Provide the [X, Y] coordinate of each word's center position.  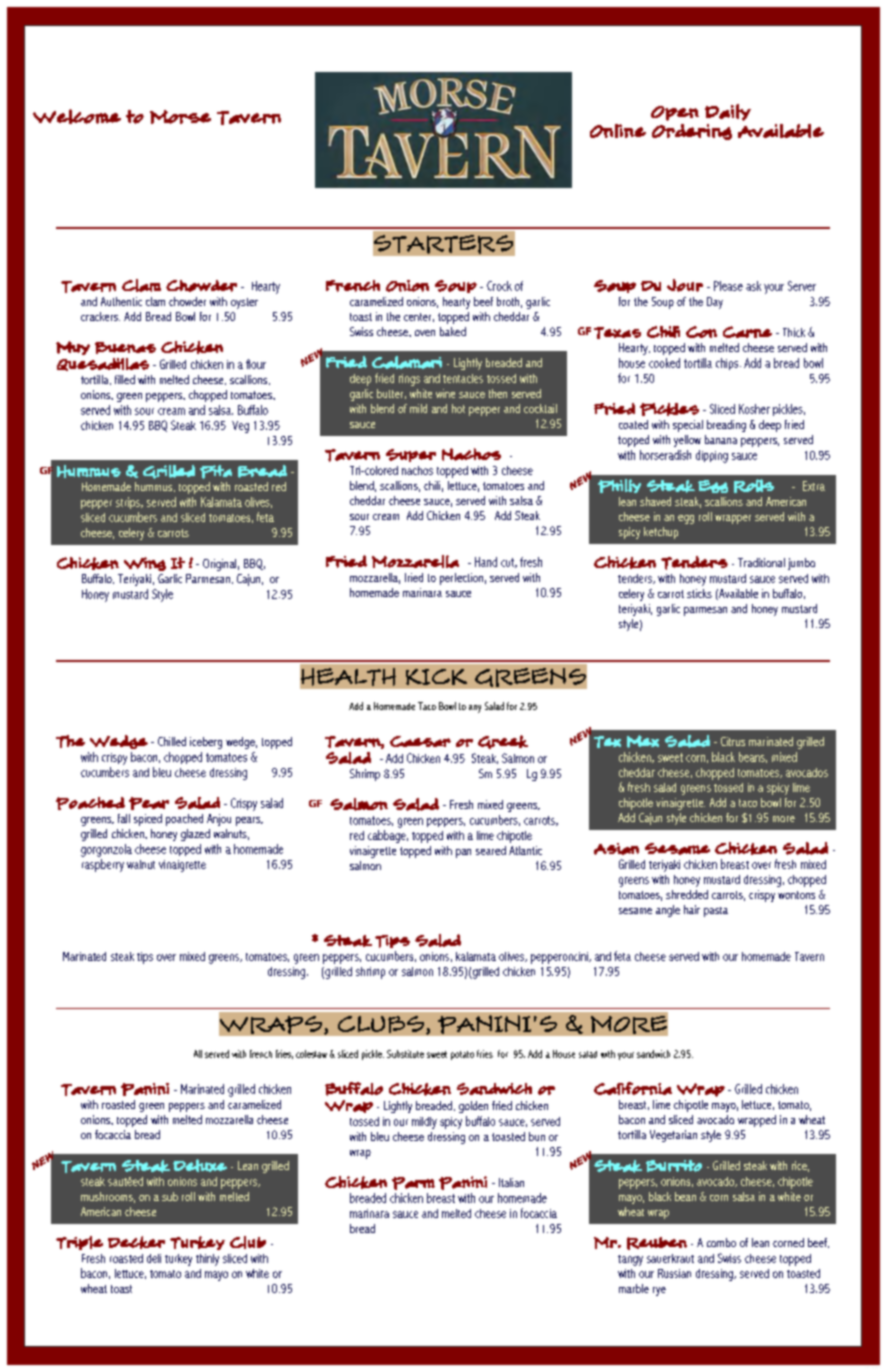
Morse [180, 117]
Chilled [172, 741]
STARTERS [444, 244]
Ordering [692, 132]
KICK [436, 677]
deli [154, 1258]
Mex [643, 741]
